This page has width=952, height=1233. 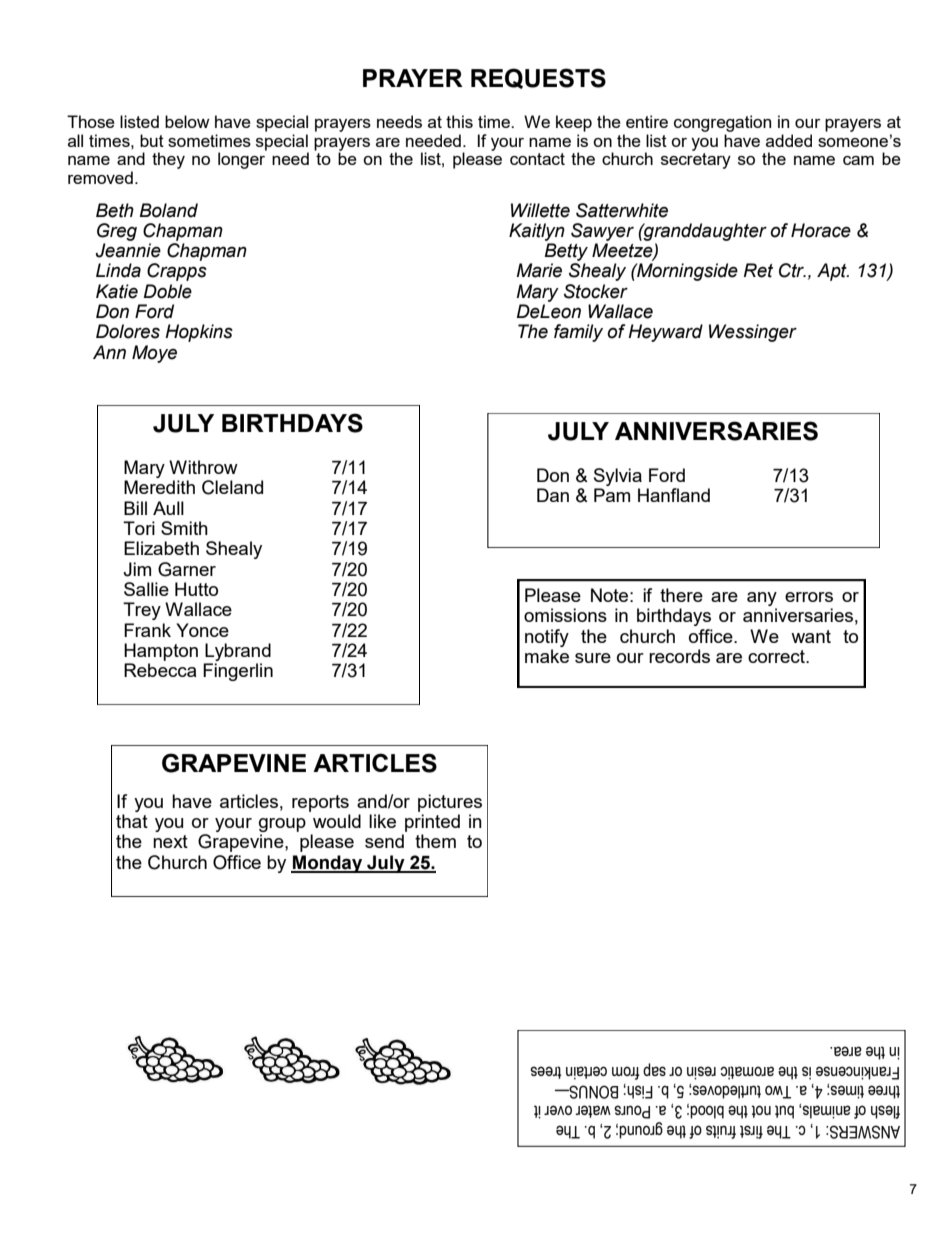 I want to click on Ctr, so click(x=792, y=270).
